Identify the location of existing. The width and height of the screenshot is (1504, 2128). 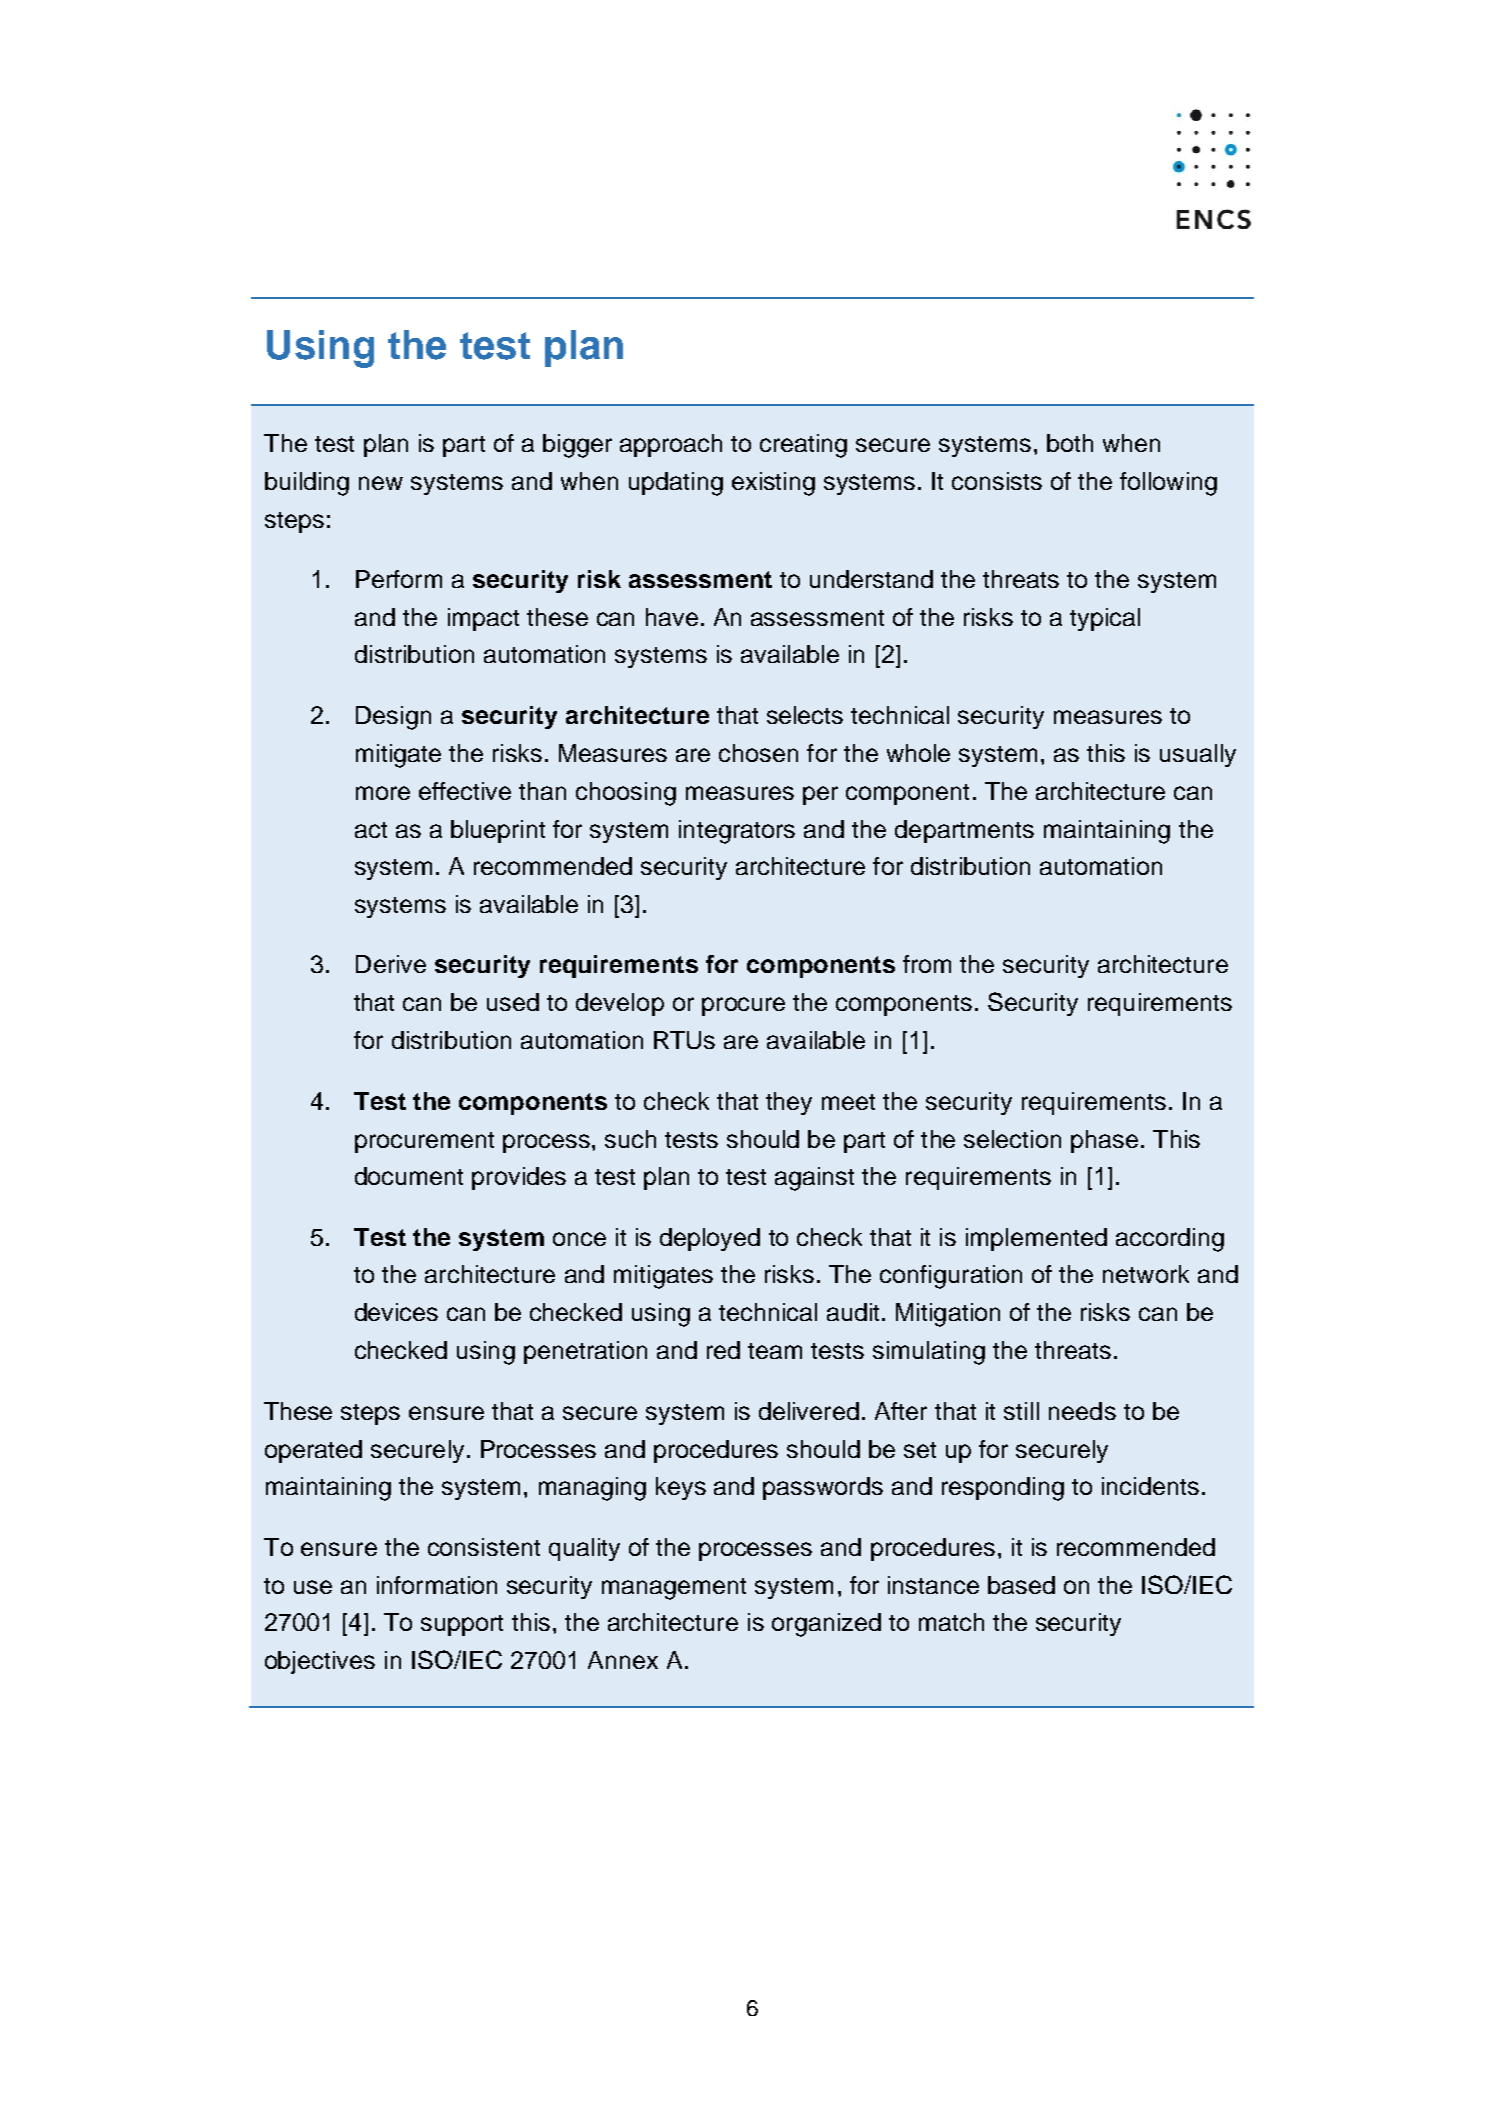
(773, 484).
